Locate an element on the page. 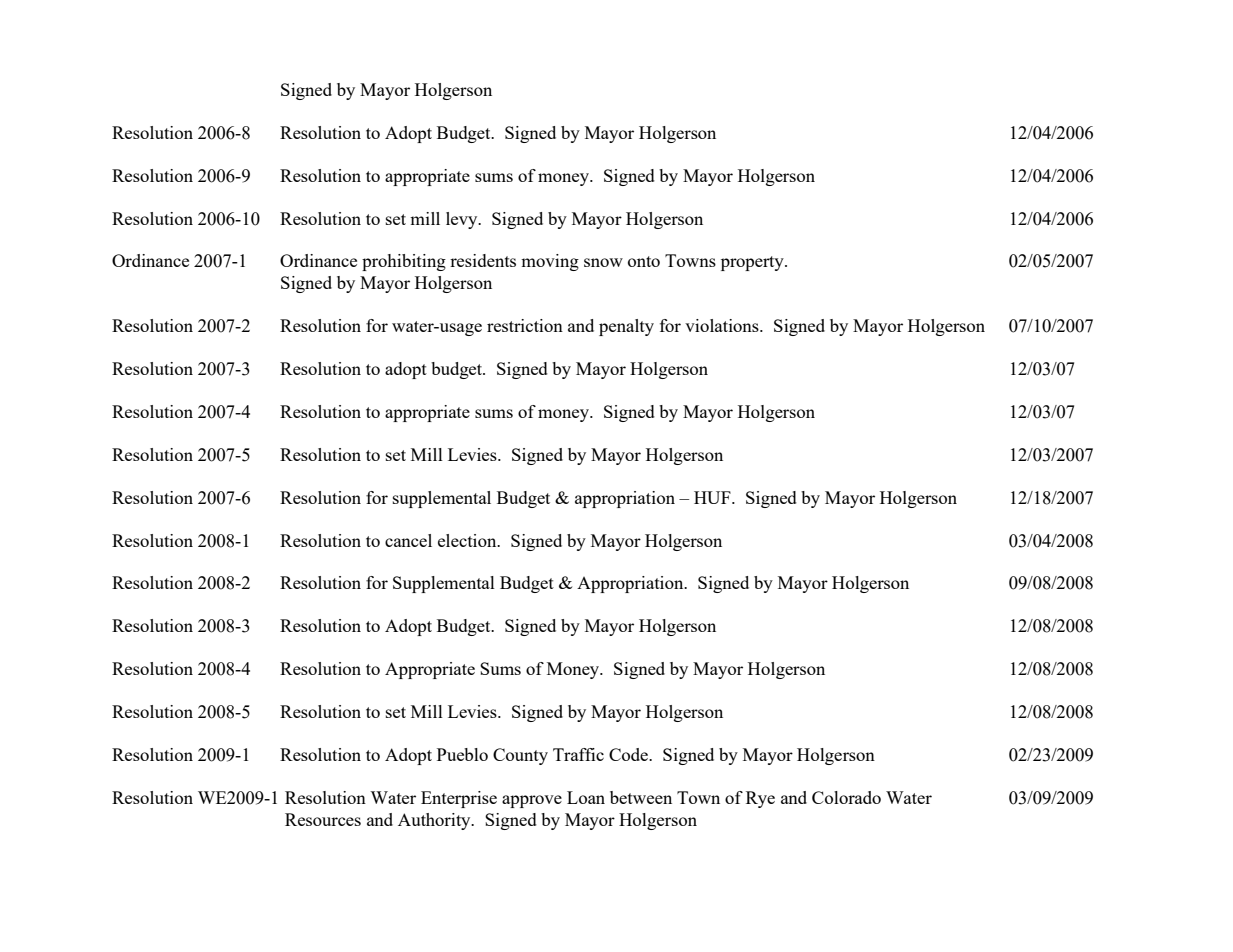  Rye is located at coordinates (760, 799).
